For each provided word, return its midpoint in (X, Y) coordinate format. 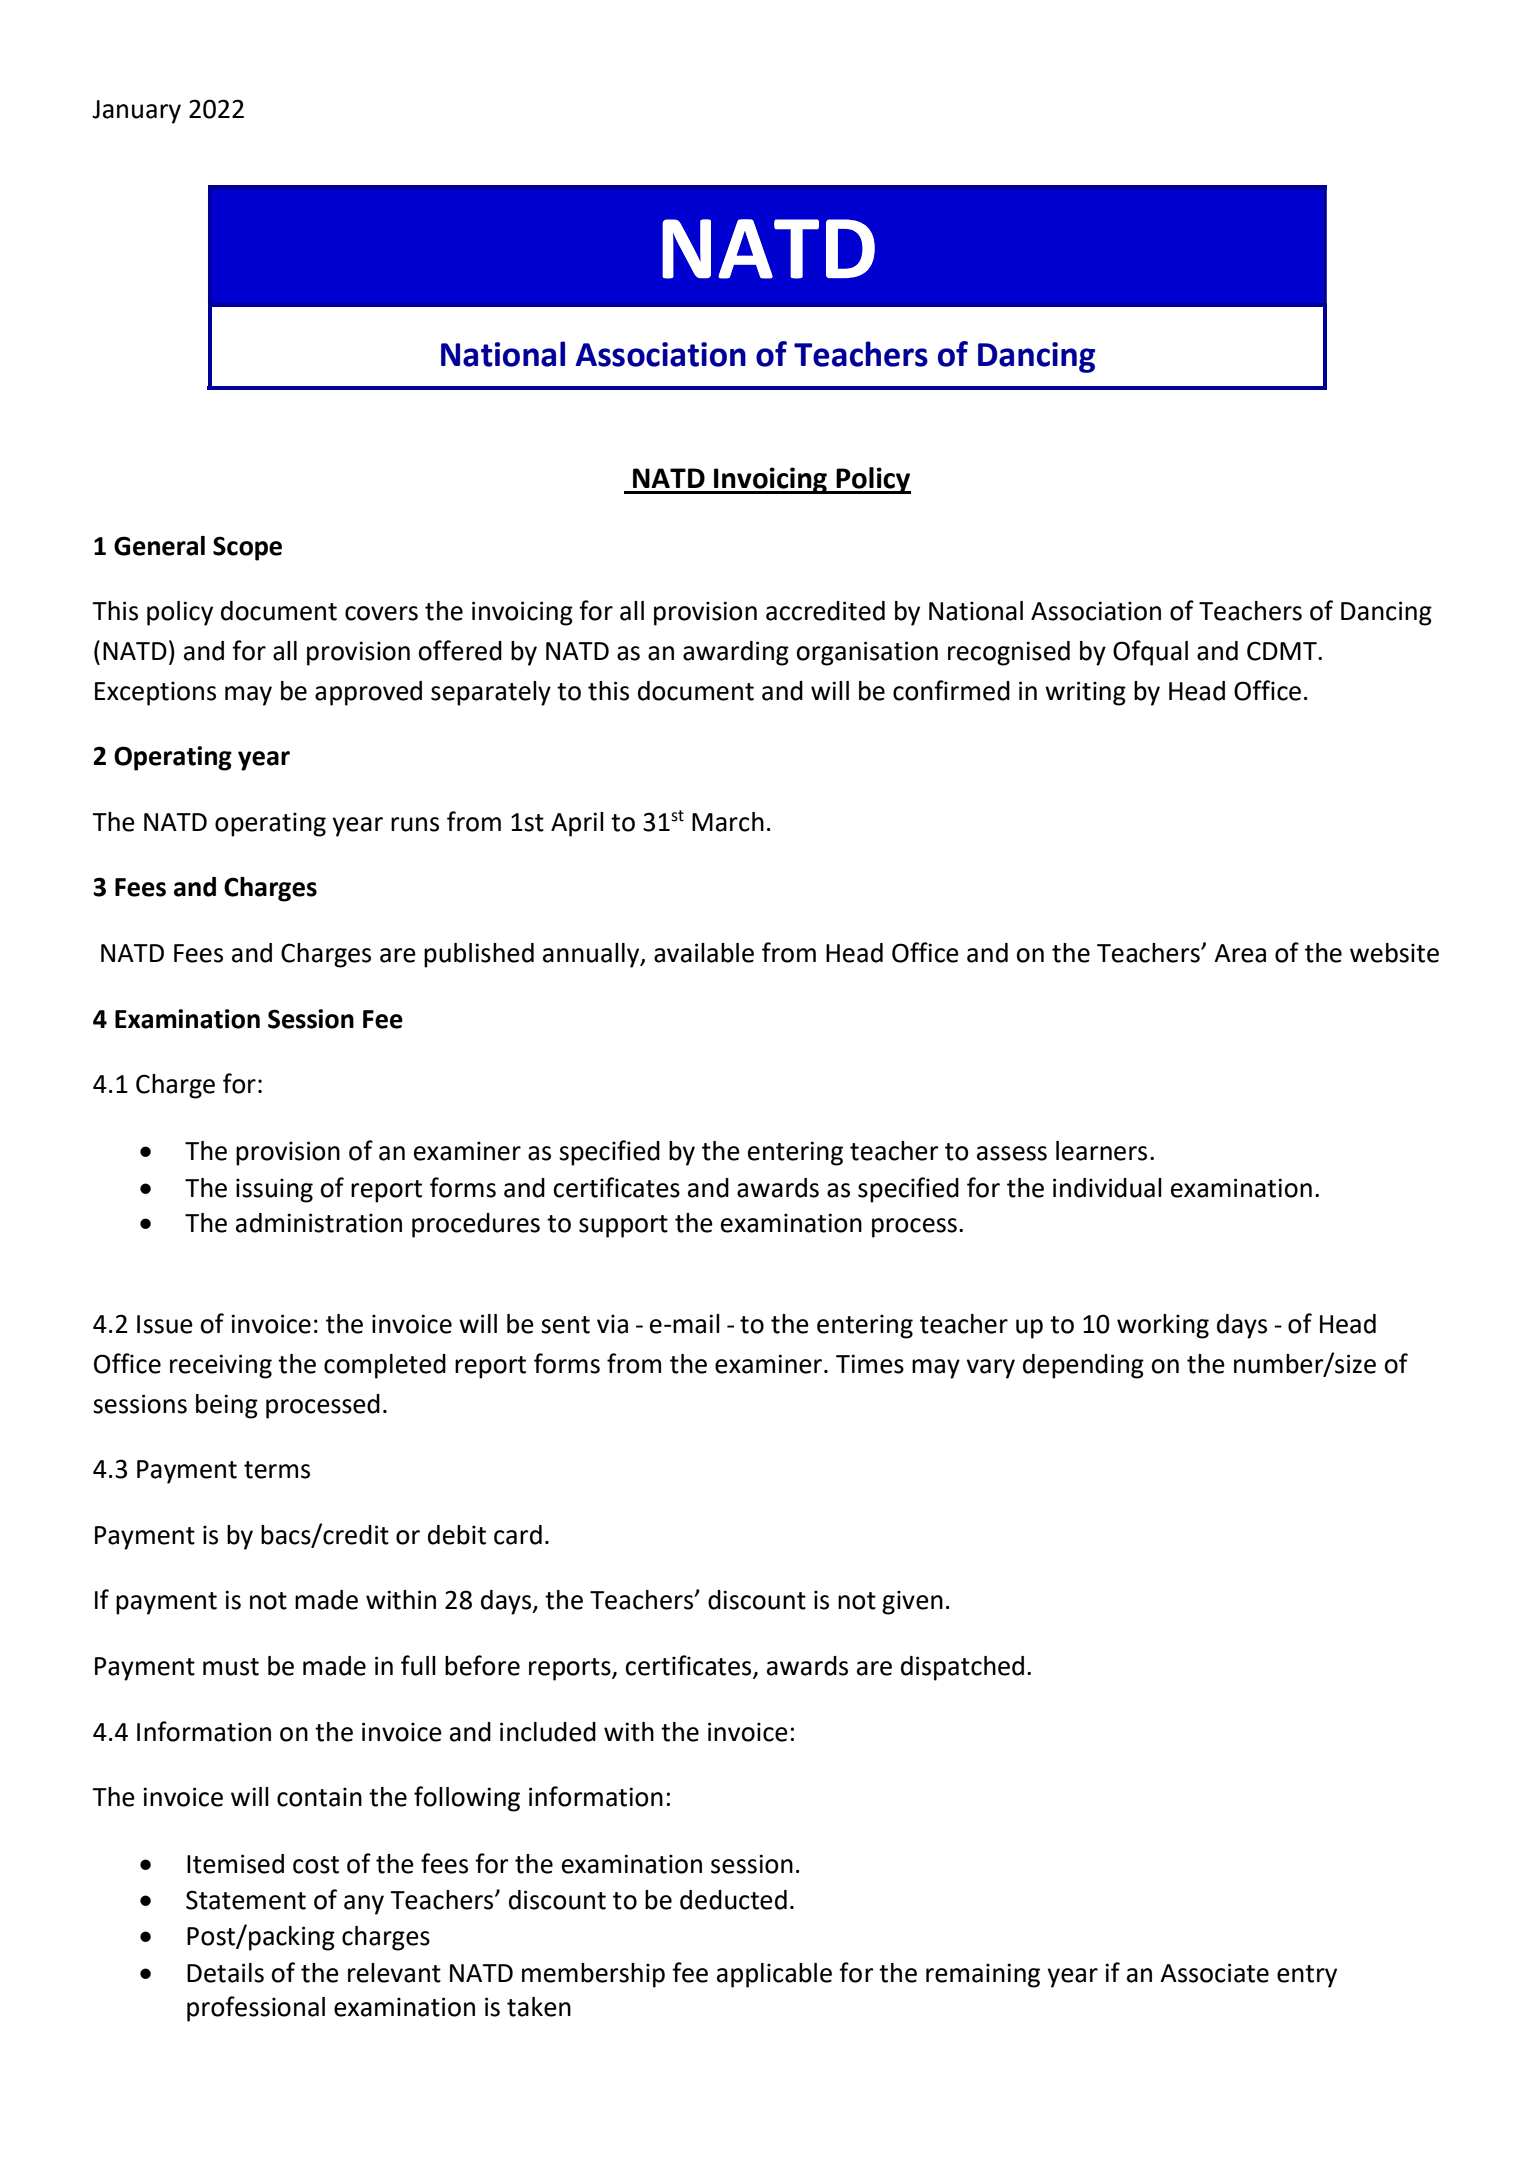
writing (1085, 693)
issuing (274, 1190)
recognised (1009, 653)
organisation (867, 653)
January (136, 112)
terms (277, 1470)
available (704, 953)
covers (381, 613)
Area (1240, 953)
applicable (774, 1975)
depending (1083, 1366)
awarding (736, 653)
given (912, 1602)
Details (225, 1973)
